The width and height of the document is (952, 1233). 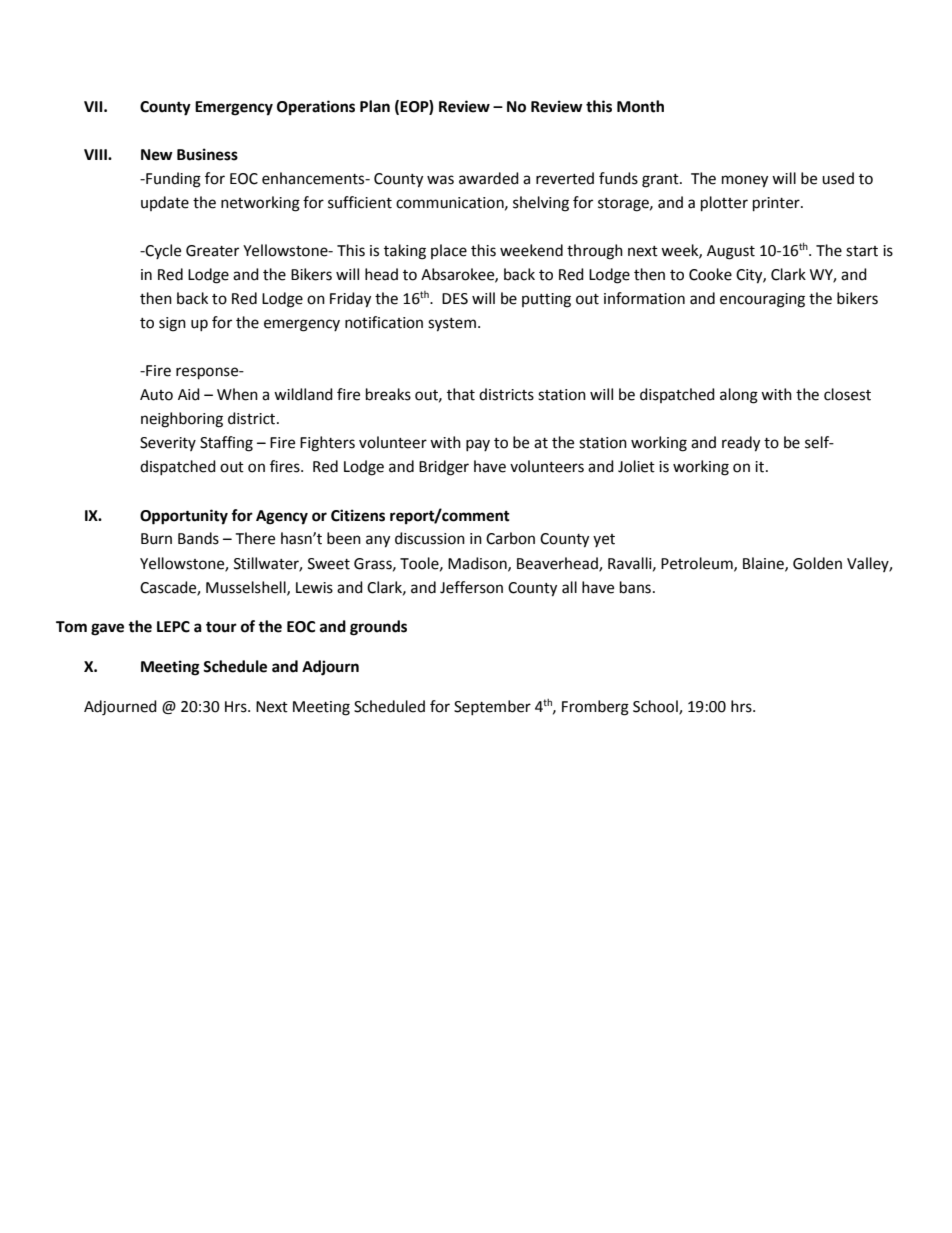 What do you see at coordinates (156, 539) in the document?
I see `Burn` at bounding box center [156, 539].
